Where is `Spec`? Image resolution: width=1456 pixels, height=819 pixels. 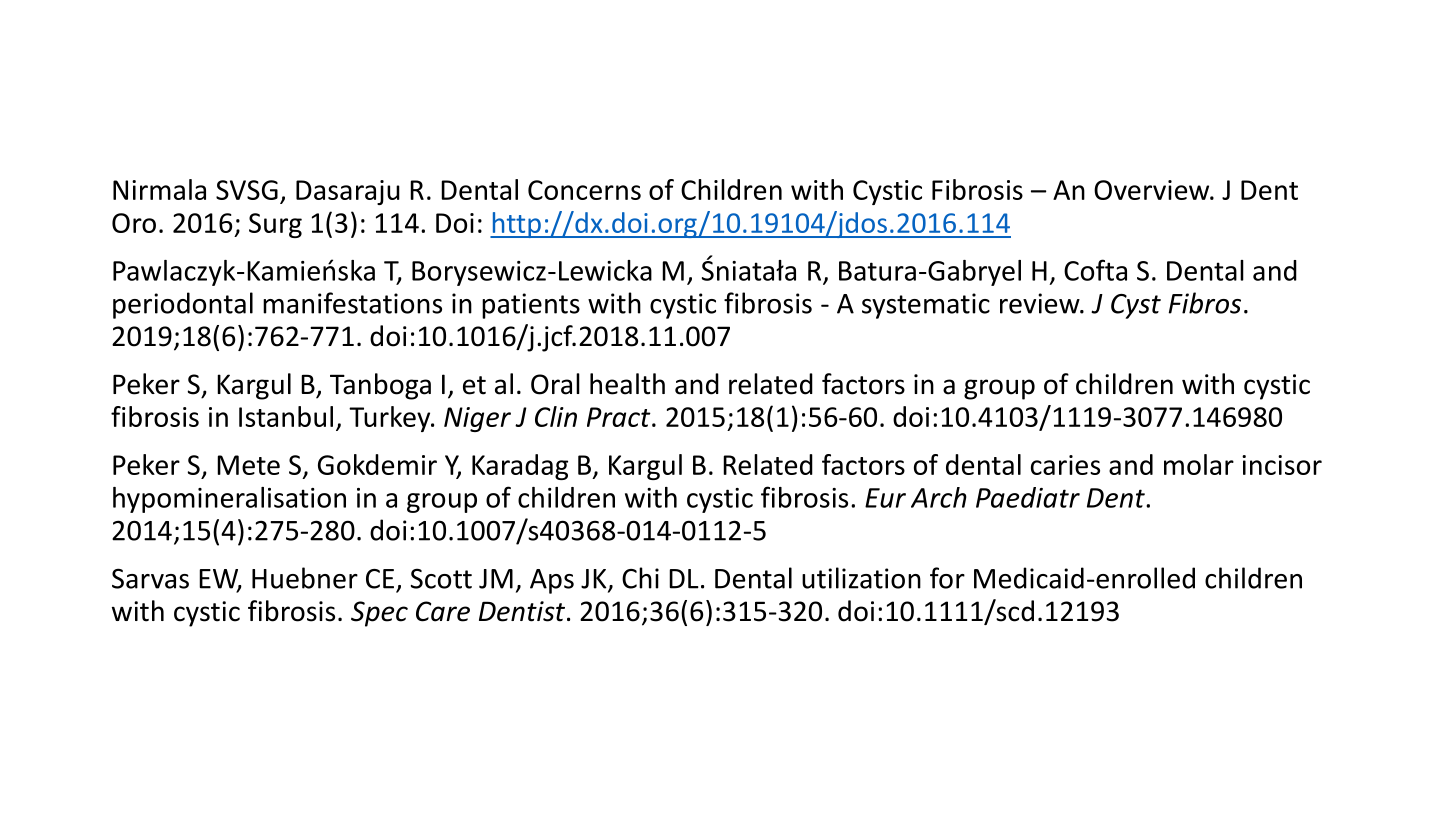
Spec is located at coordinates (379, 614).
